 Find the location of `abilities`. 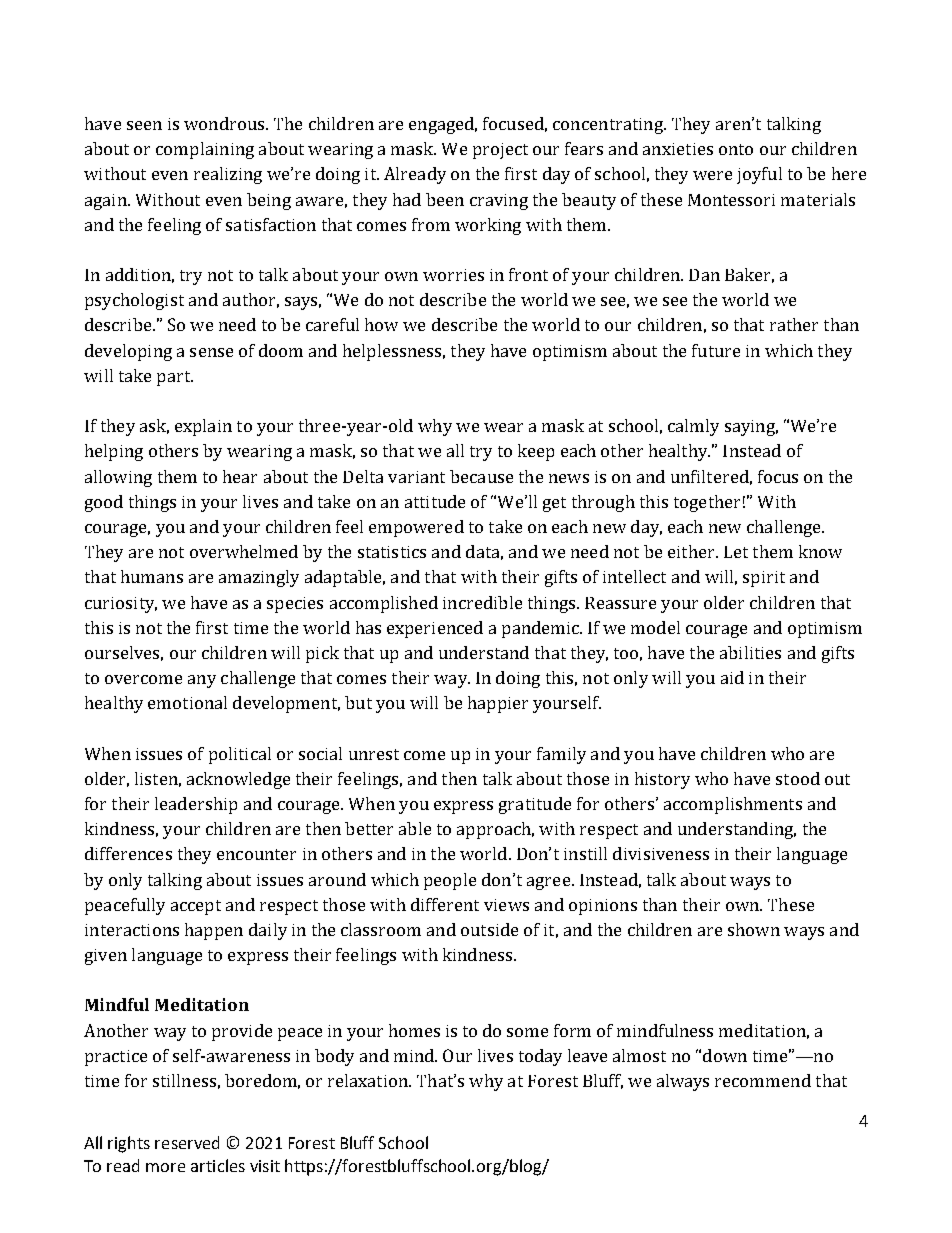

abilities is located at coordinates (750, 652).
